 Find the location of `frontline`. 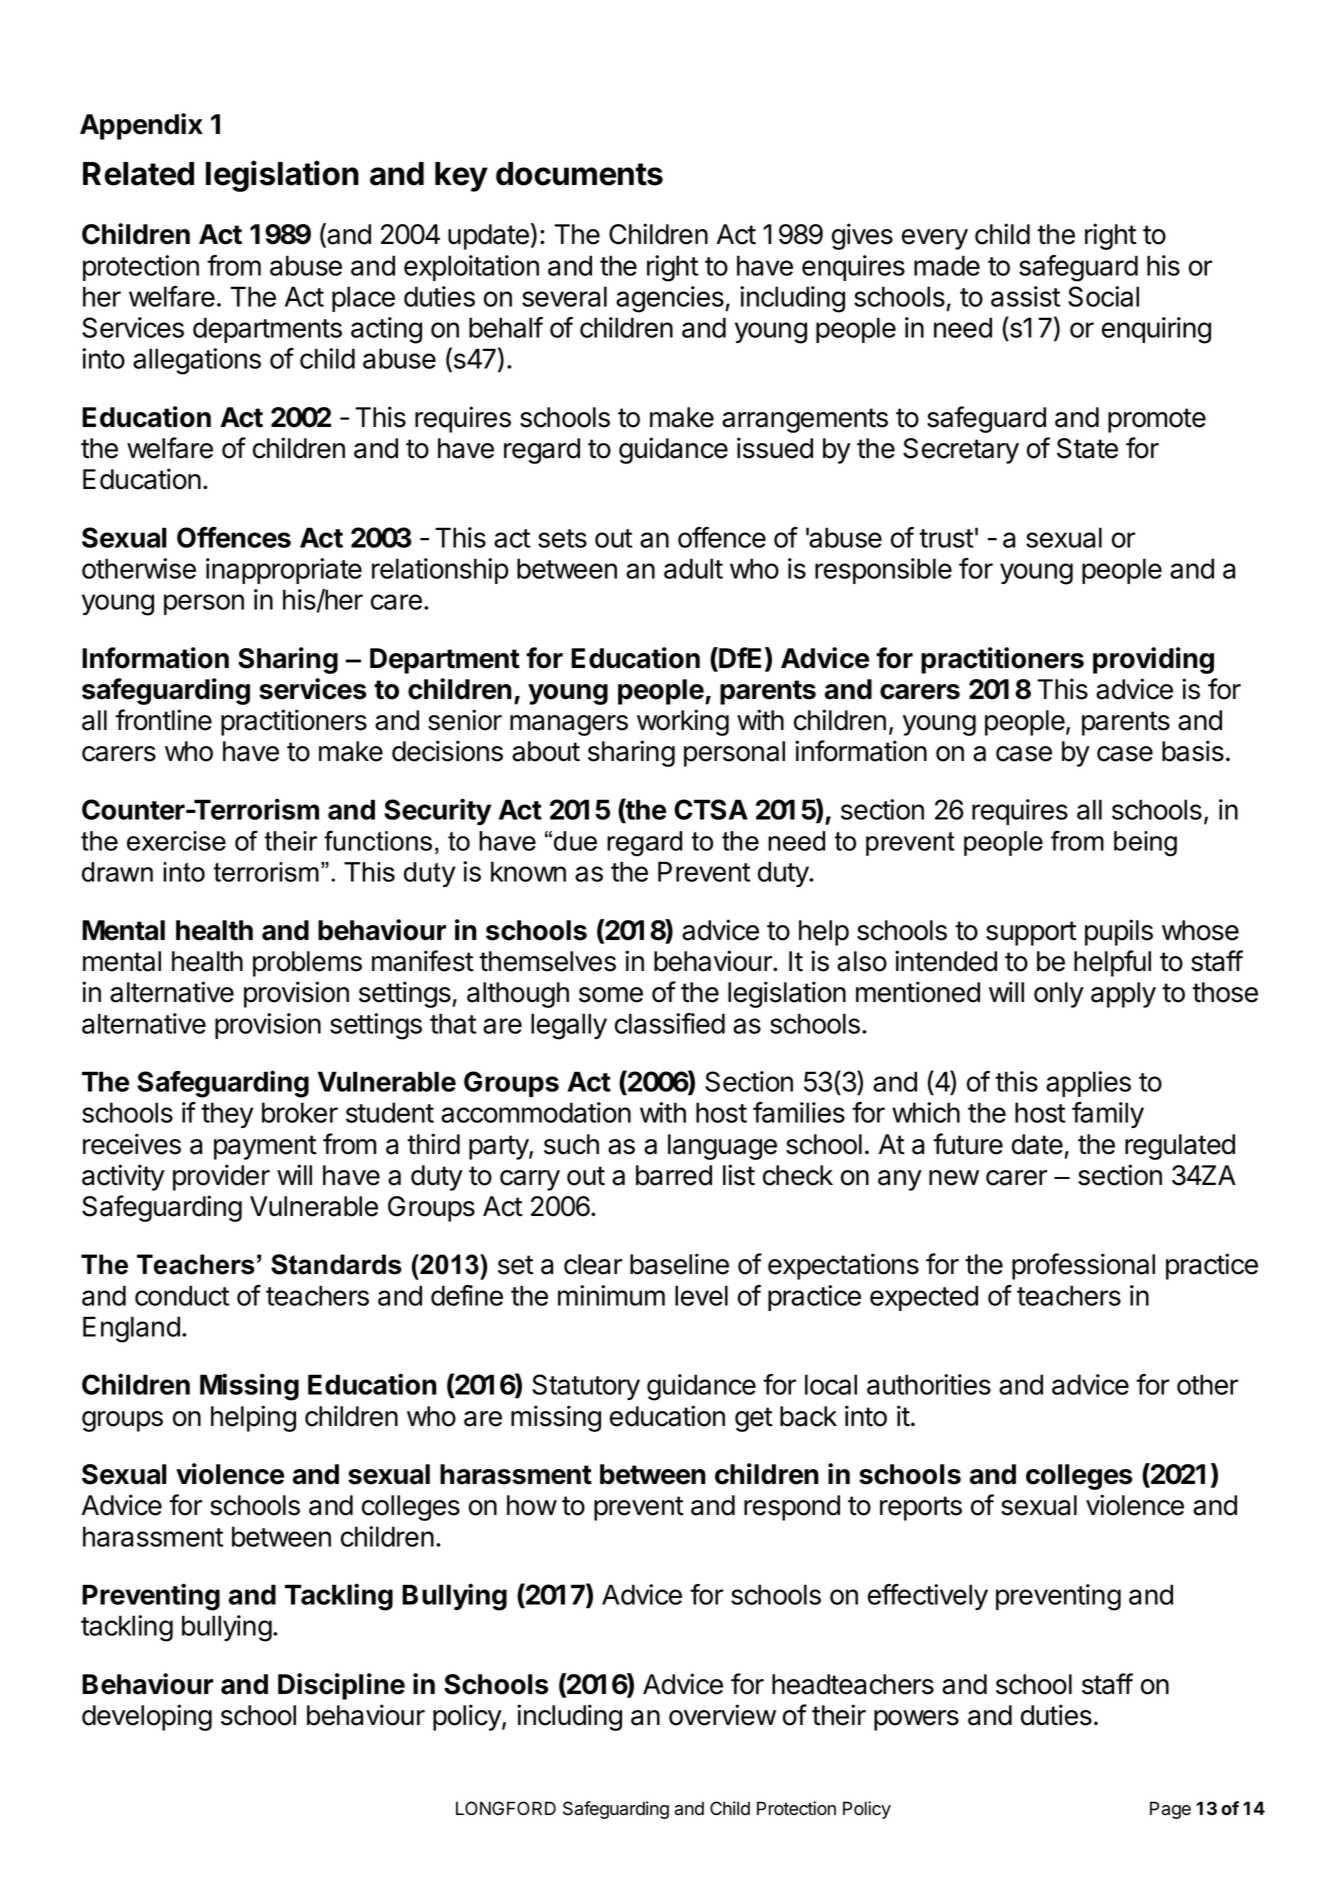

frontline is located at coordinates (163, 720).
